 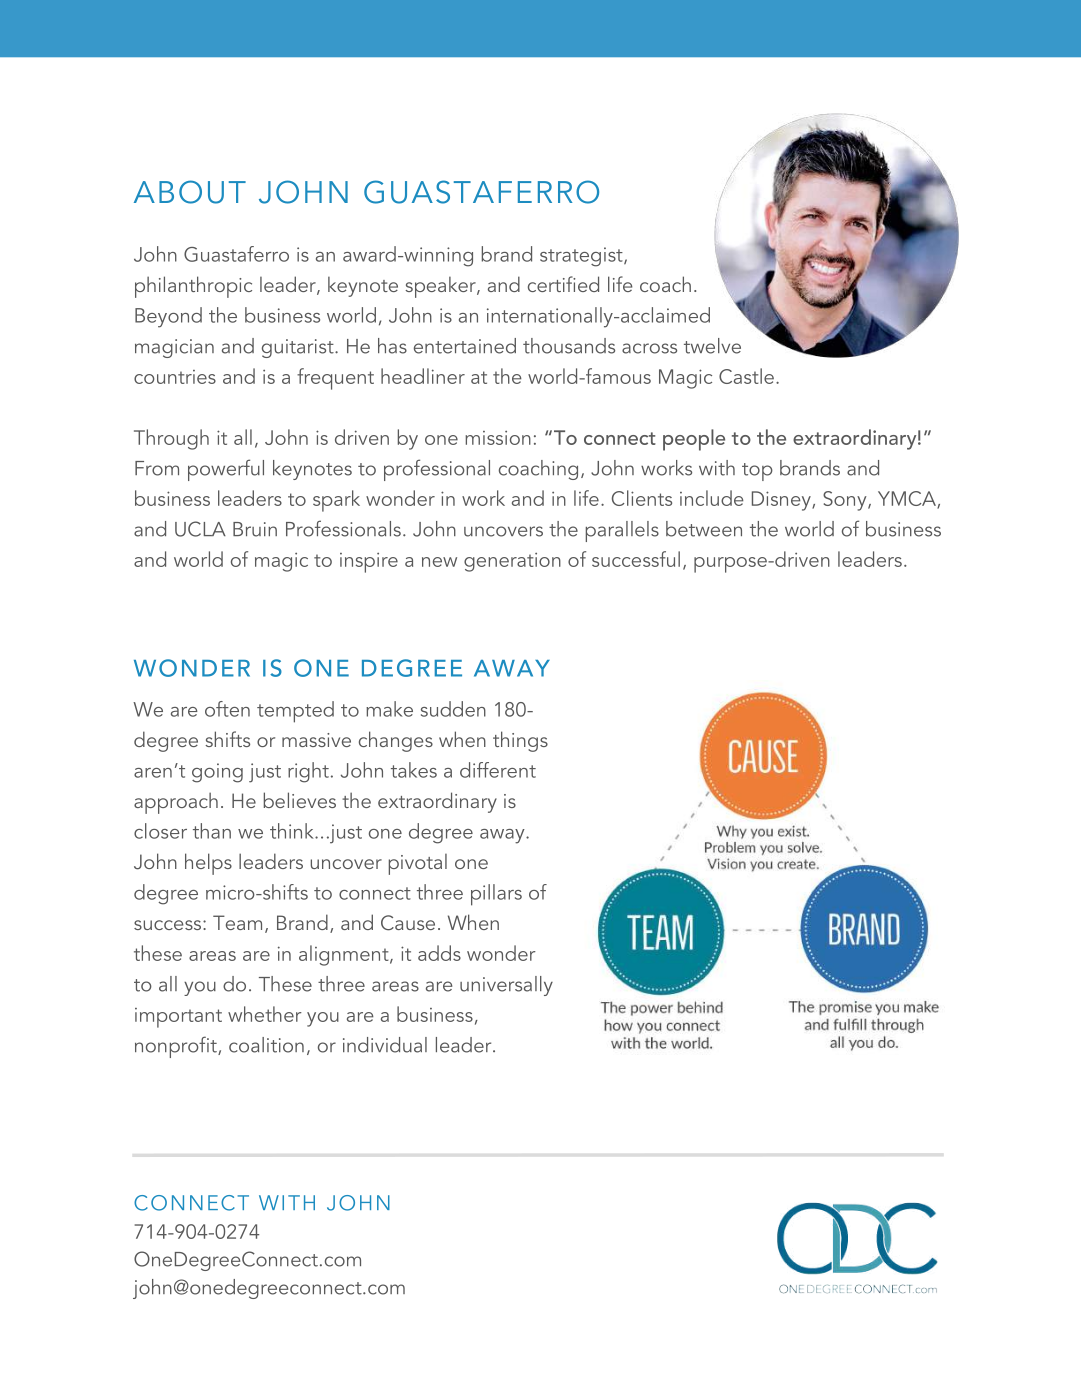 I want to click on between, so click(x=704, y=529).
